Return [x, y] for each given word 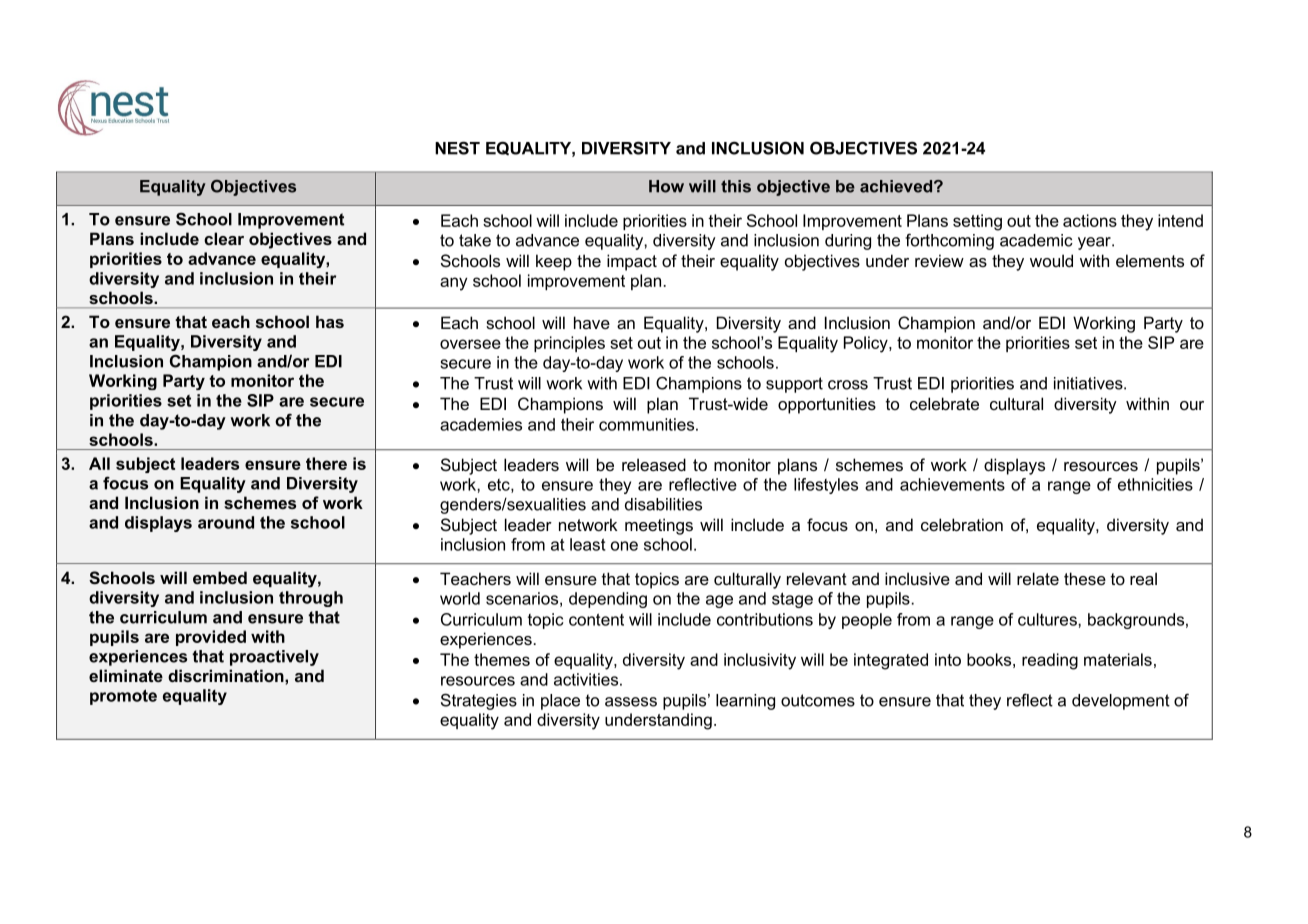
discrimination [227, 675]
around [226, 522]
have [592, 322]
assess [631, 702]
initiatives [1089, 383]
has [330, 321]
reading [1050, 661]
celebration [962, 524]
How [666, 186]
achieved [896, 186]
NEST [457, 148]
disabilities [663, 504]
